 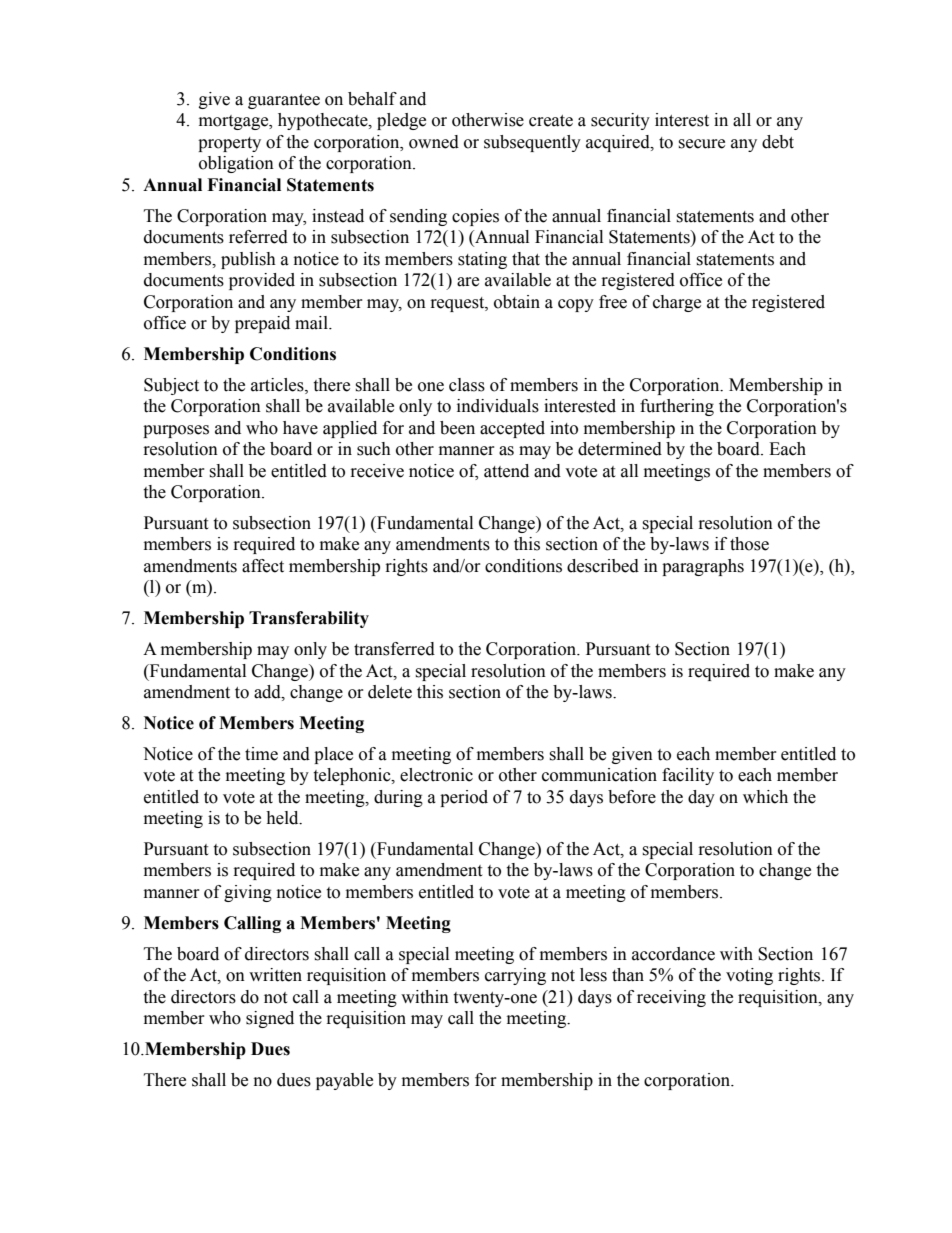 What do you see at coordinates (300, 428) in the screenshot?
I see `have` at bounding box center [300, 428].
